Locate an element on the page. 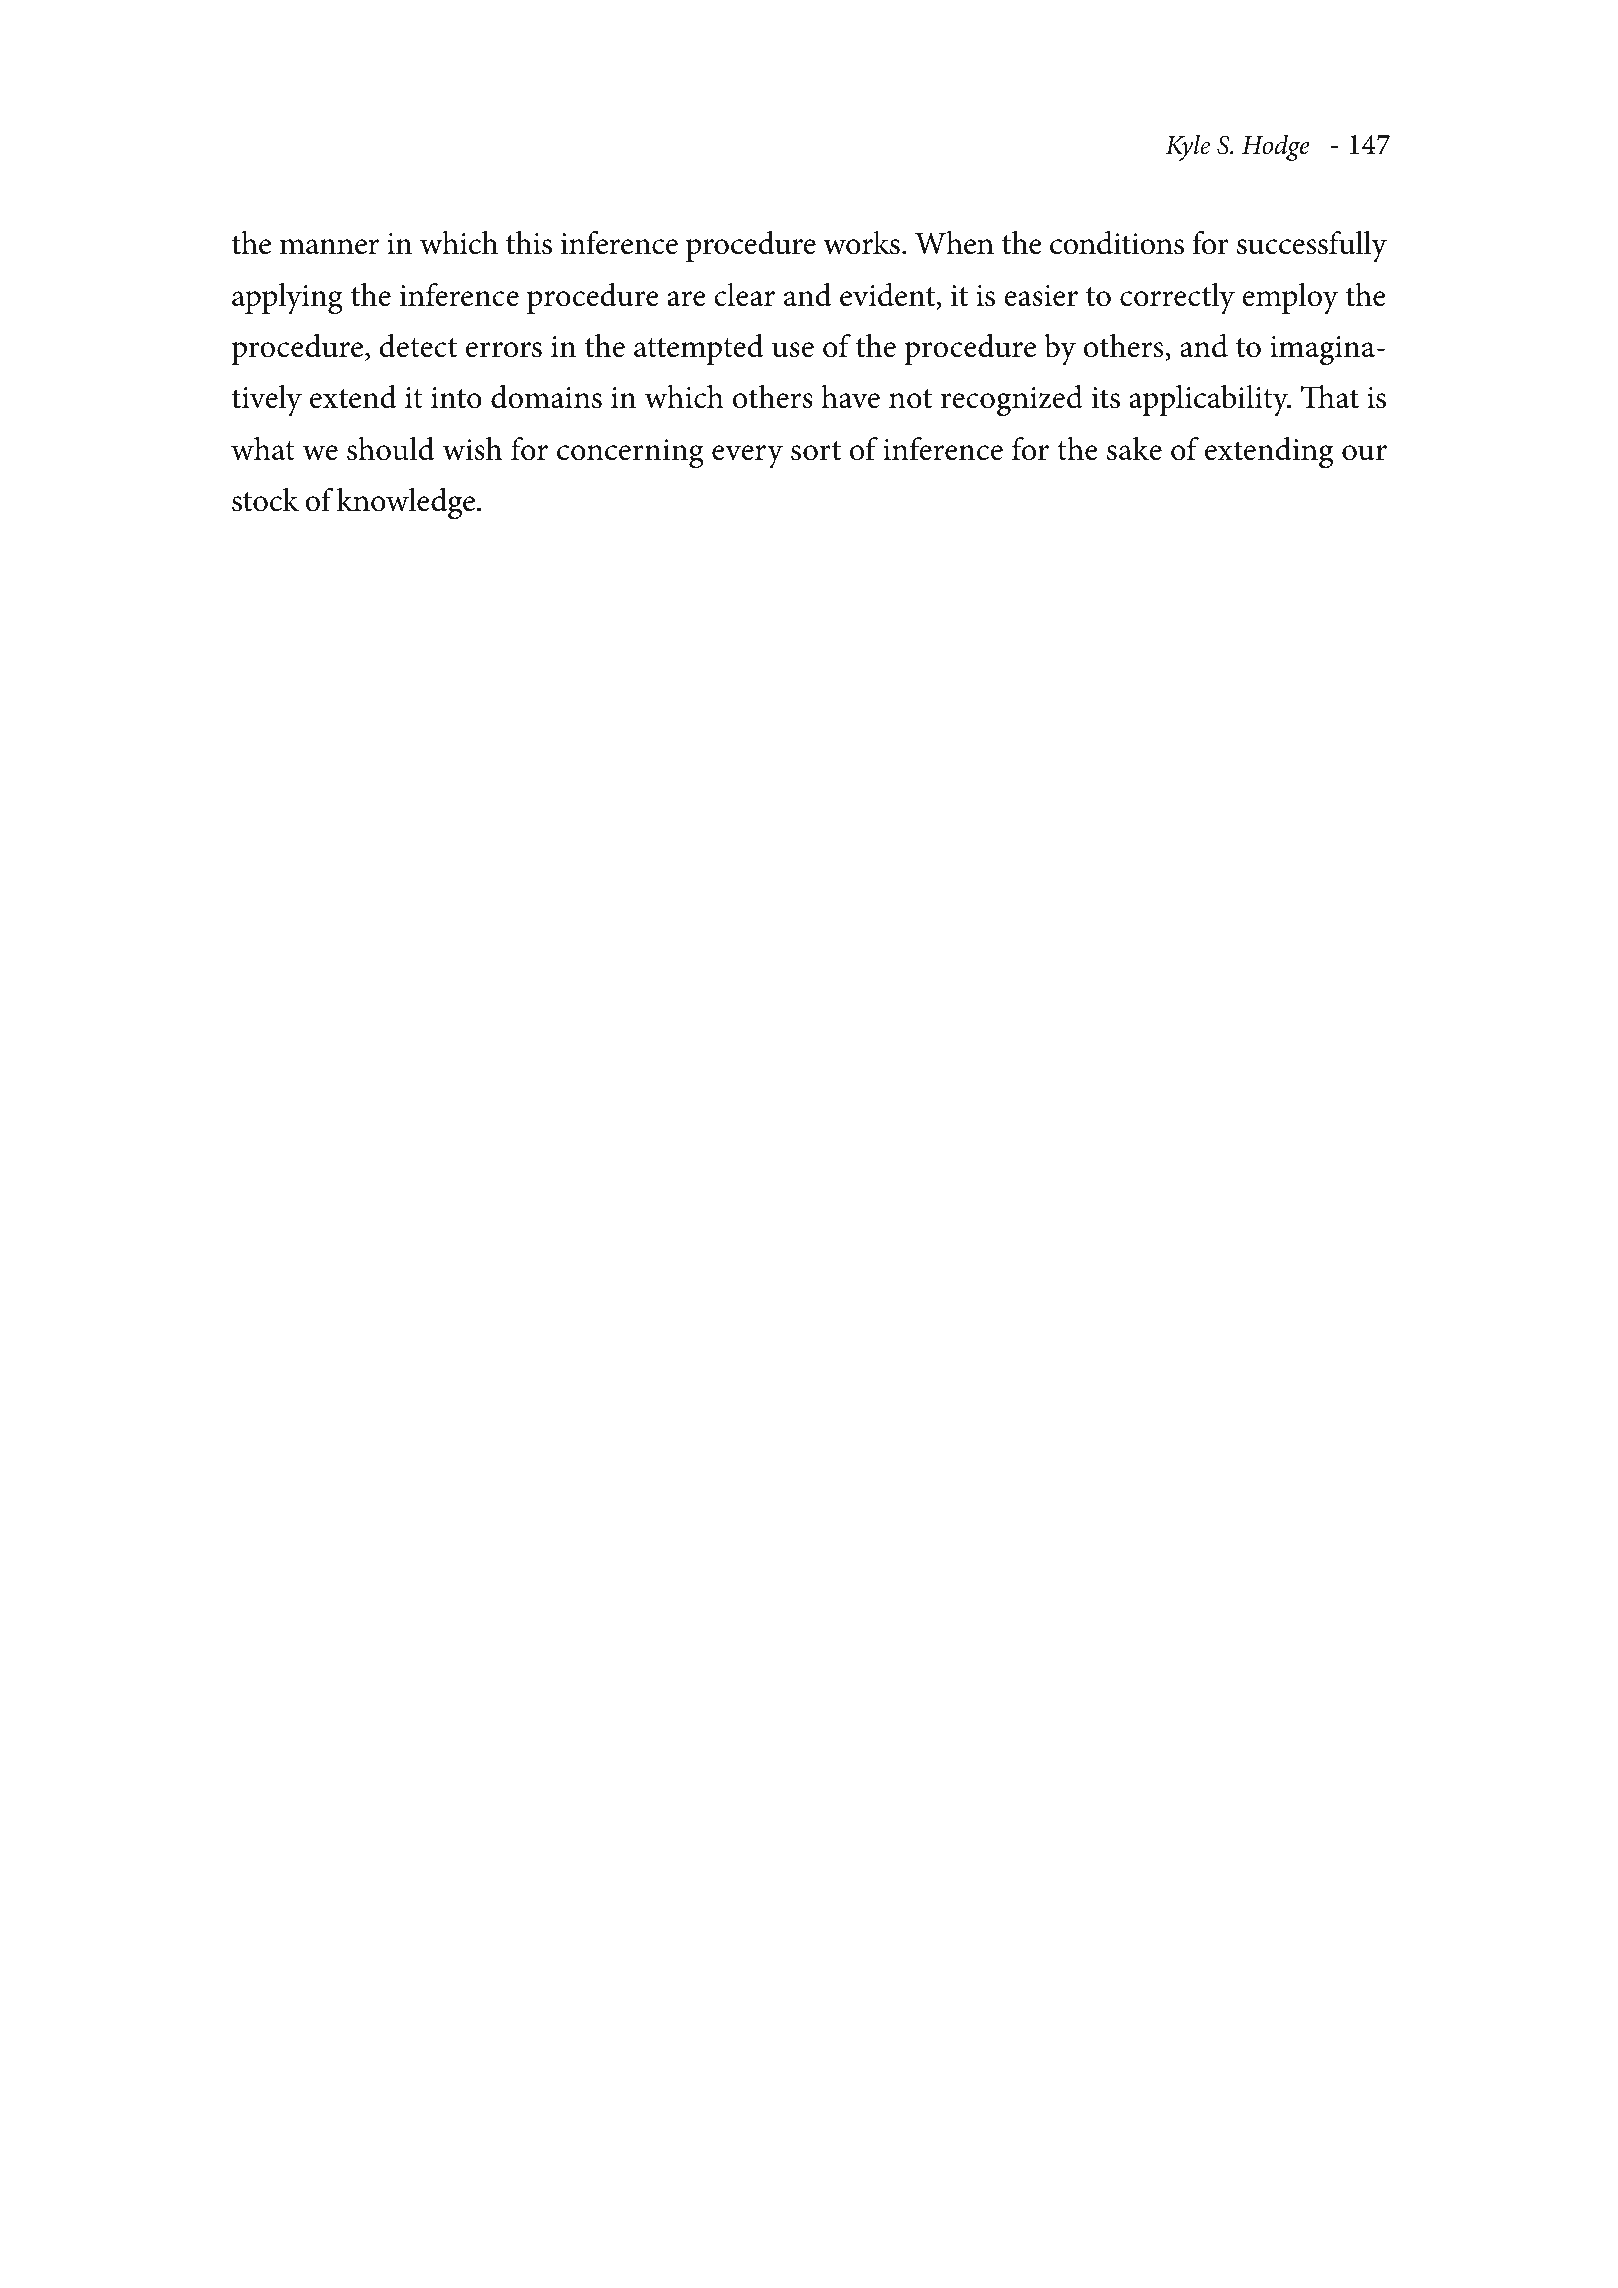 This page has width=1618, height=2288. our is located at coordinates (1364, 453).
